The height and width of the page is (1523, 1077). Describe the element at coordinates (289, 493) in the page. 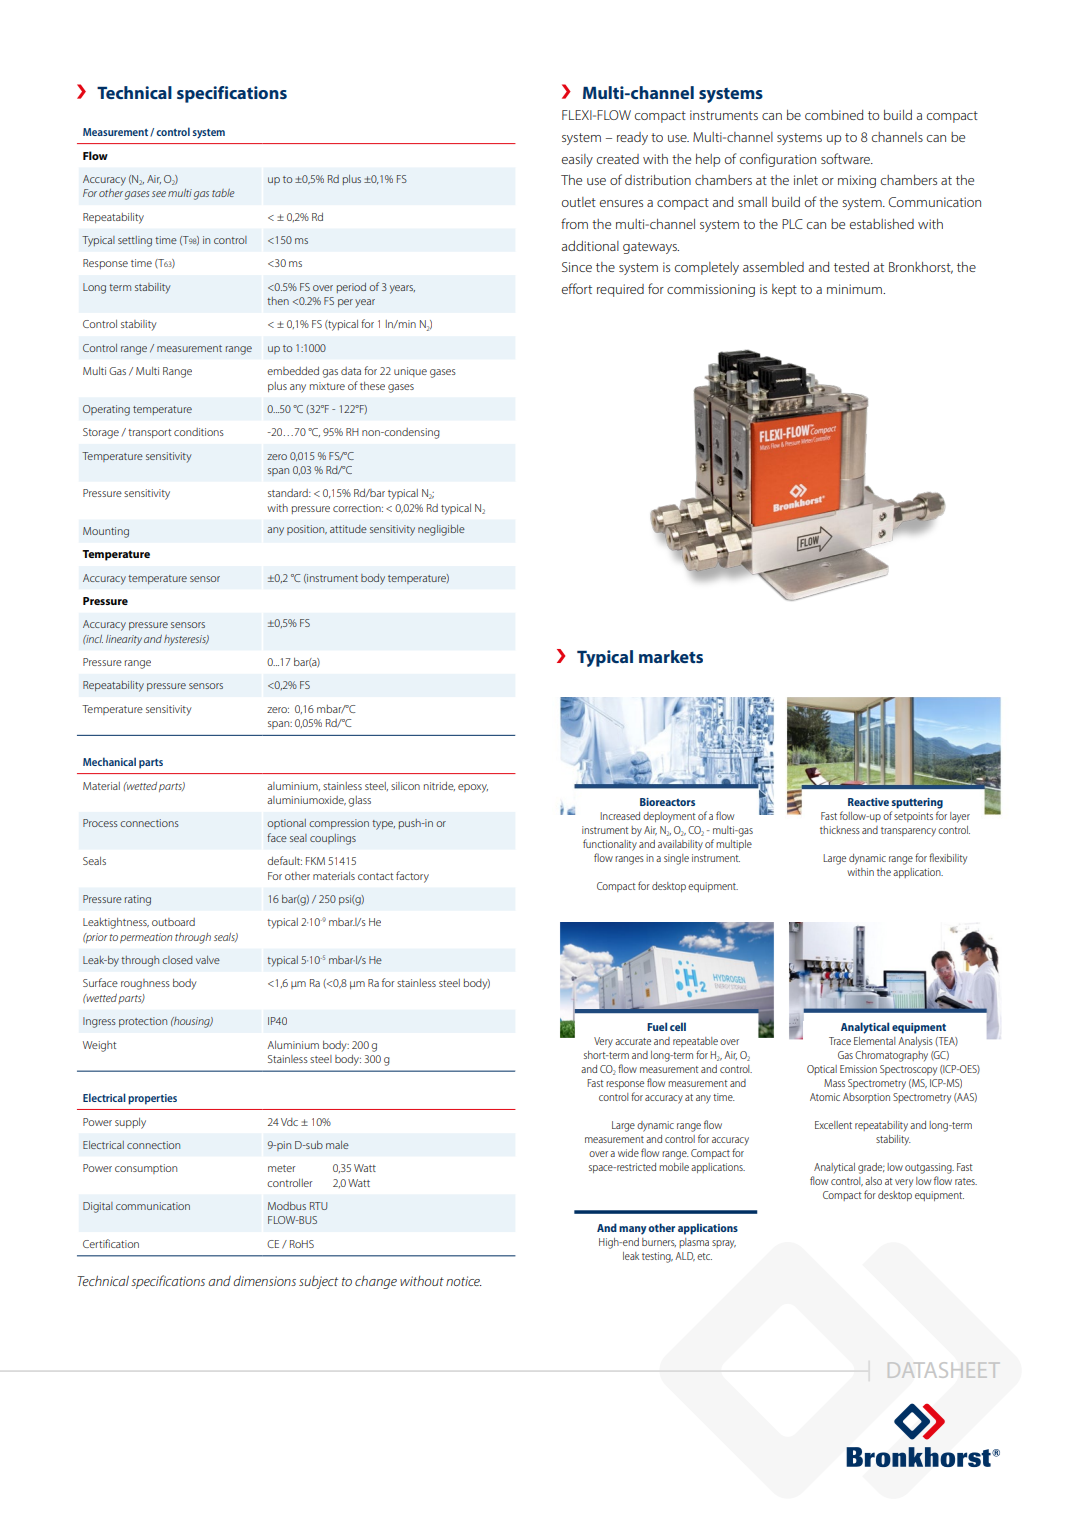

I see `standard` at that location.
